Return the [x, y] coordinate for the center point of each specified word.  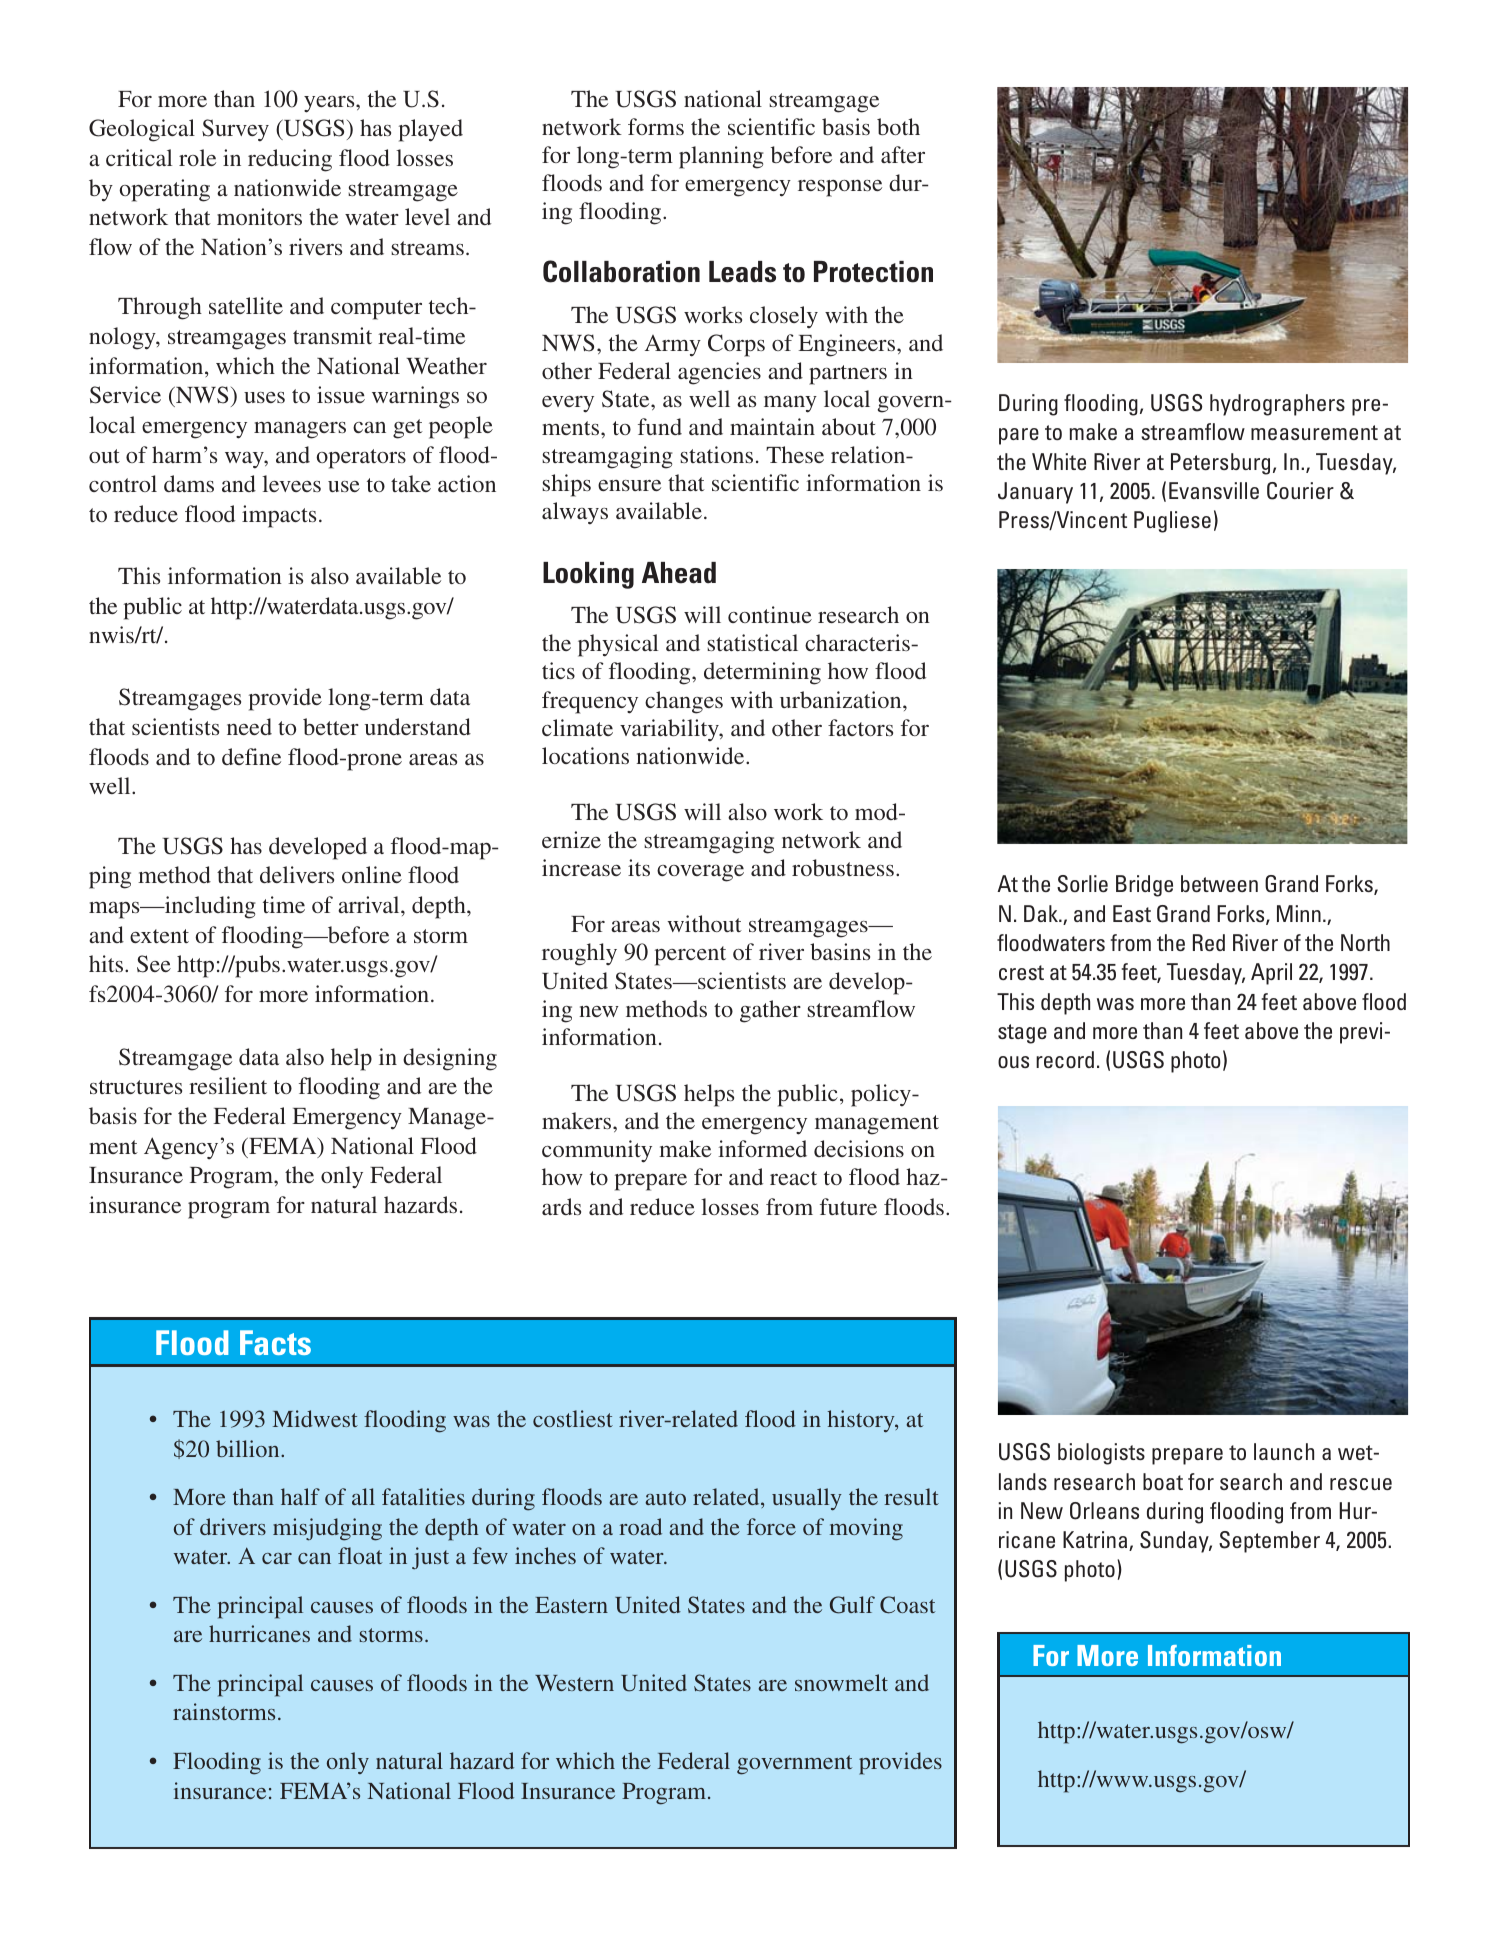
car [277, 1558]
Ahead [679, 573]
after [903, 154]
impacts [279, 516]
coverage [700, 873]
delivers [297, 874]
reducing [290, 160]
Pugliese [1172, 522]
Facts [275, 1342]
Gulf [852, 1605]
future [848, 1206]
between [1219, 883]
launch [1284, 1451]
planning [721, 157]
